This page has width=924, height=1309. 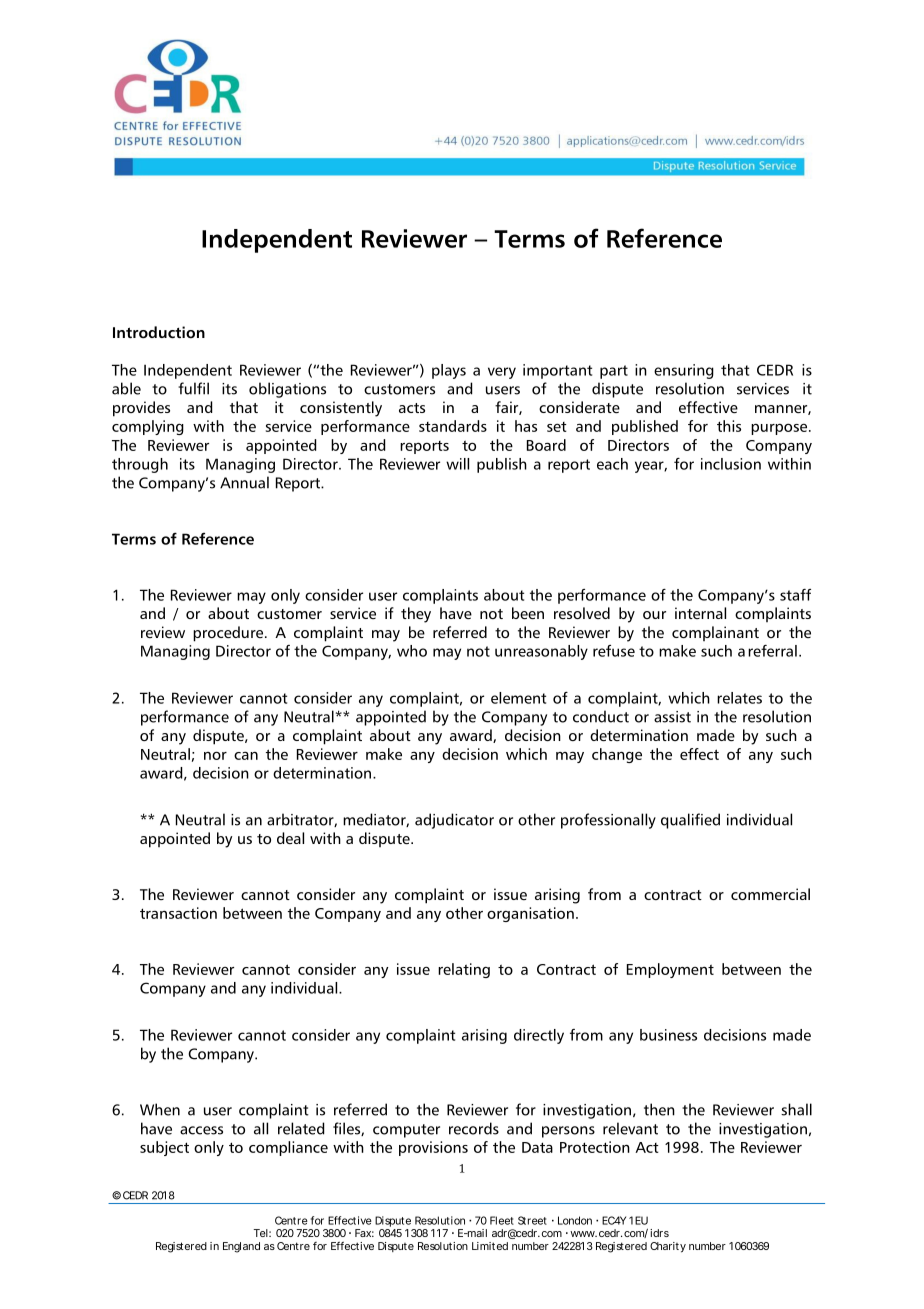 What do you see at coordinates (715, 633) in the page?
I see `complainant` at bounding box center [715, 633].
